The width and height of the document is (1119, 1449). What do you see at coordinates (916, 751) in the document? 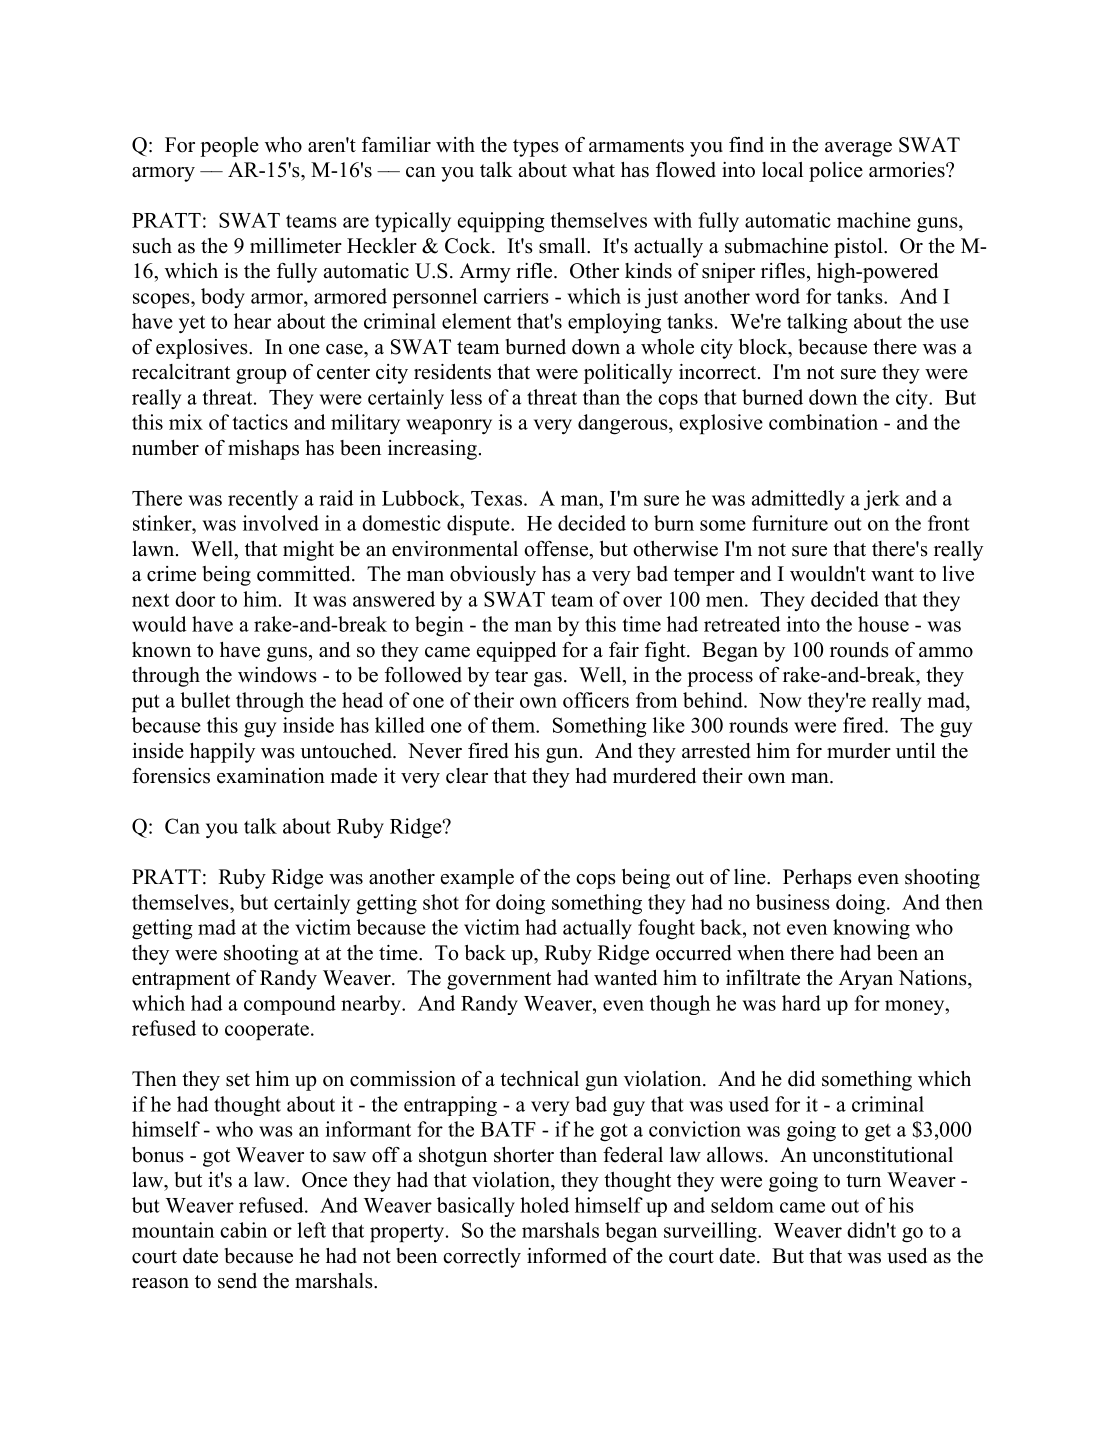
I see `until` at bounding box center [916, 751].
